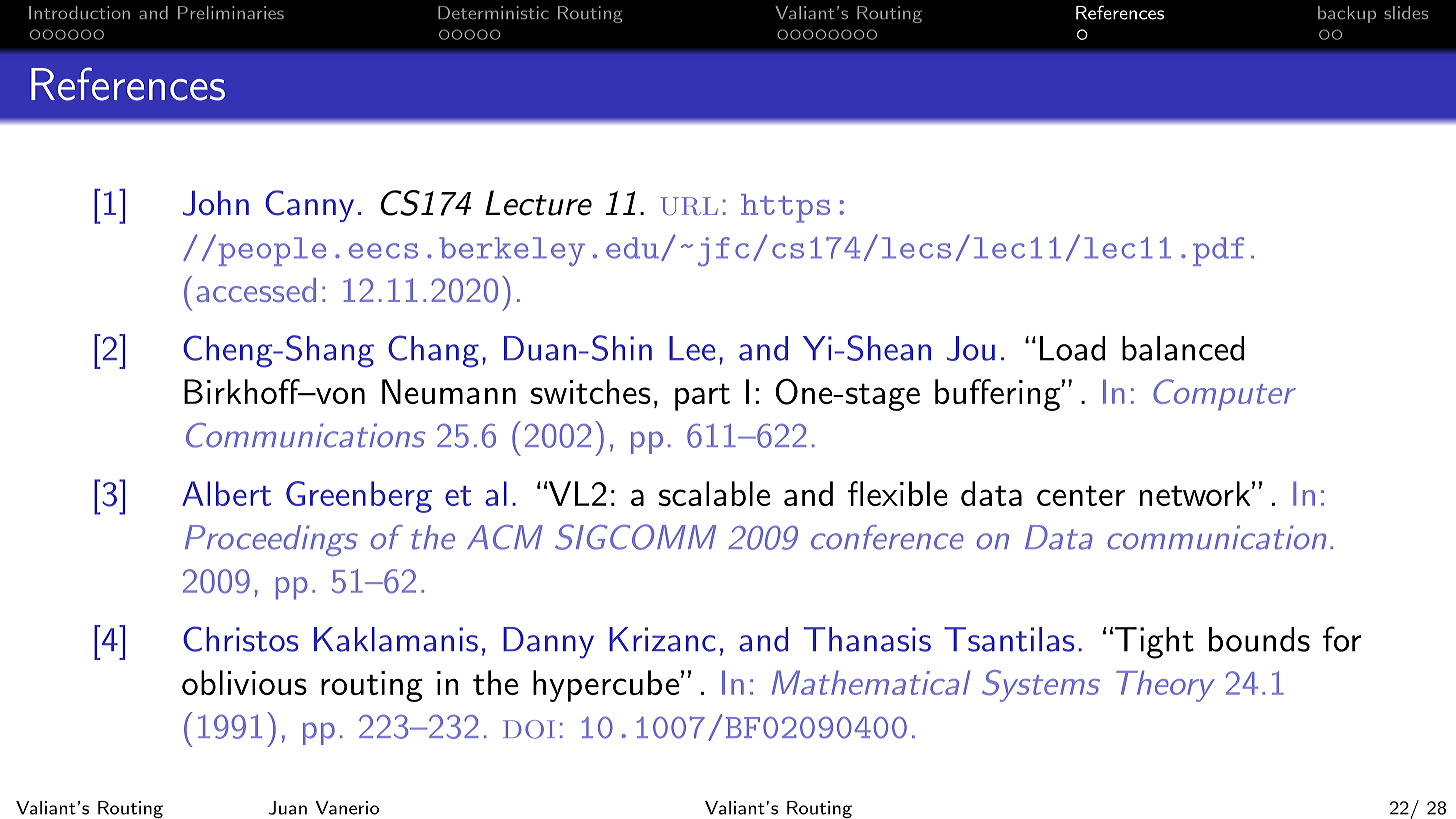 The width and height of the image is (1456, 819). What do you see at coordinates (256, 290) in the image?
I see `accessed` at bounding box center [256, 290].
